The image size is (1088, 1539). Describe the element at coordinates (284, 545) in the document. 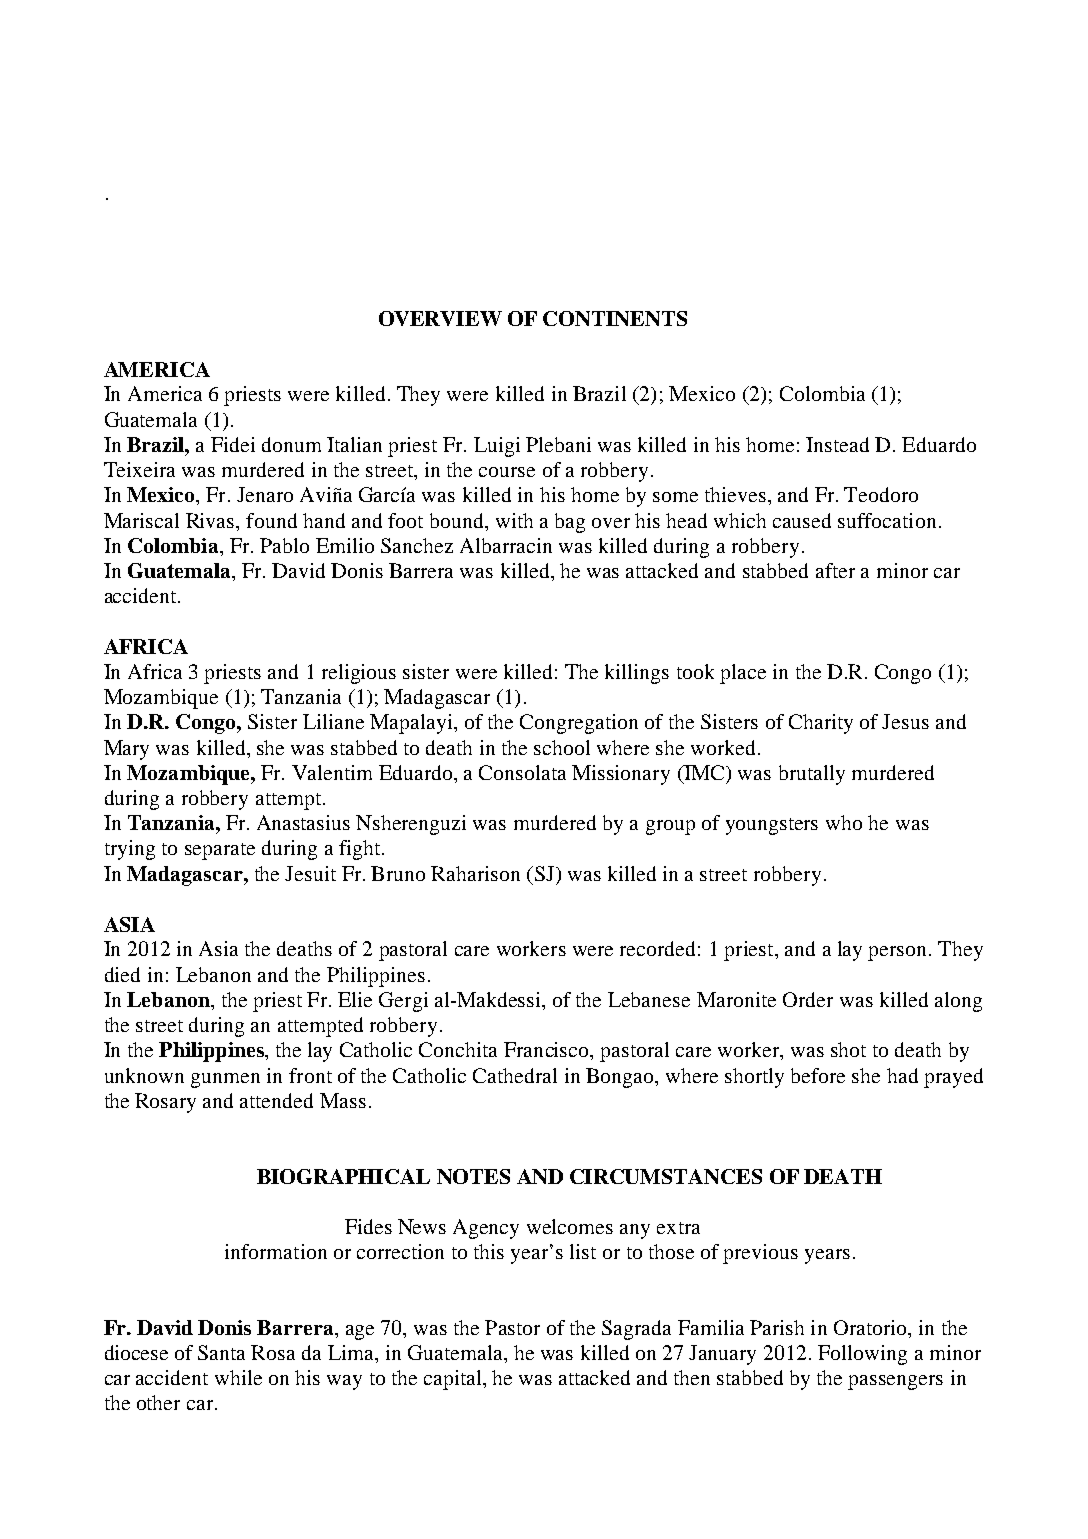

I see `Pablo` at that location.
